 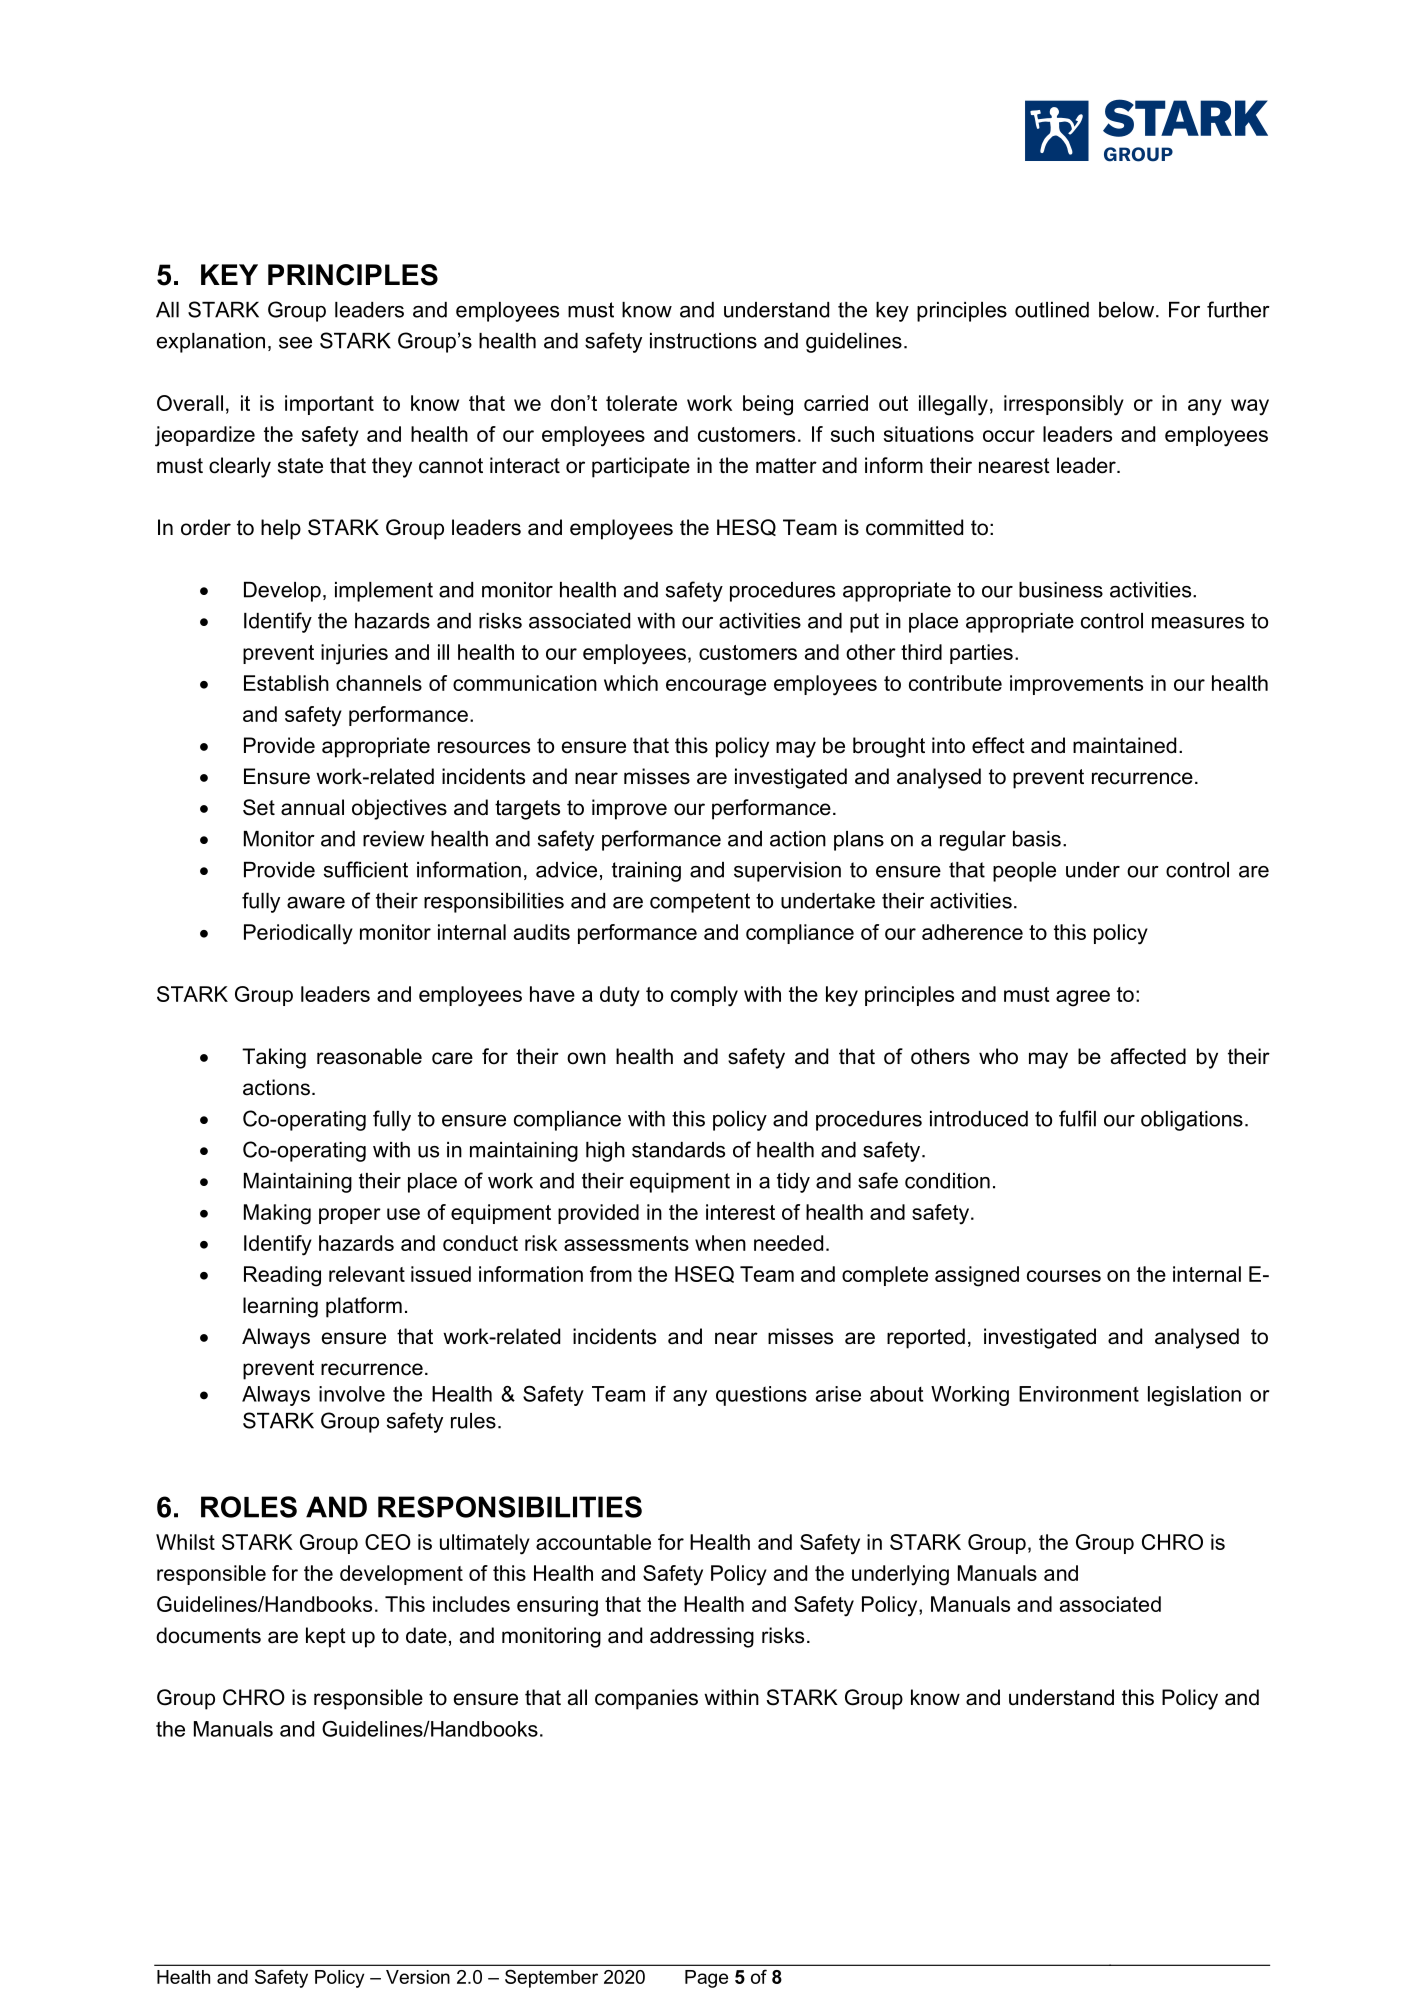 What do you see at coordinates (249, 1507) in the page?
I see `ROLES` at bounding box center [249, 1507].
